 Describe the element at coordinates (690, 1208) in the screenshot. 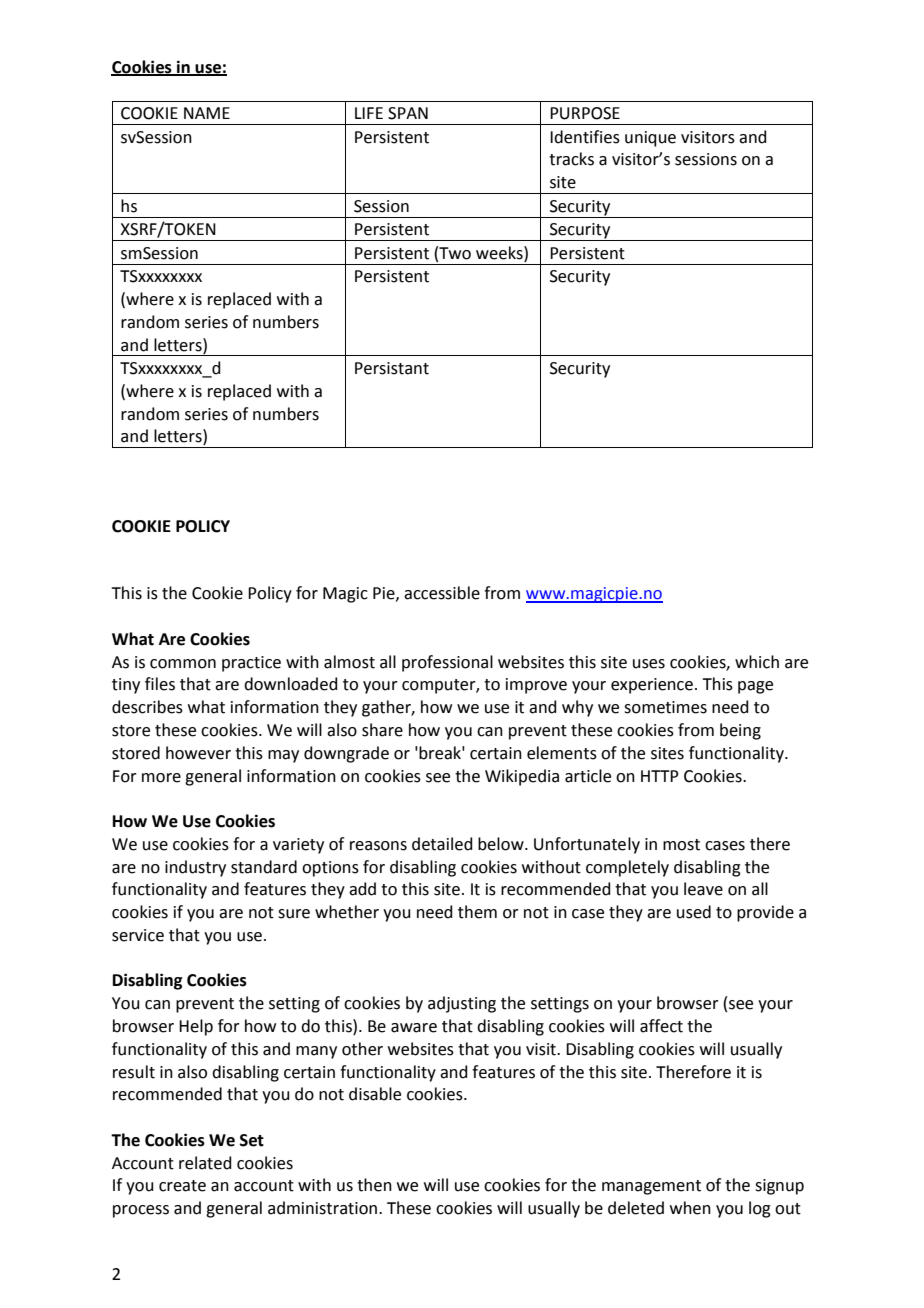

I see `when` at that location.
